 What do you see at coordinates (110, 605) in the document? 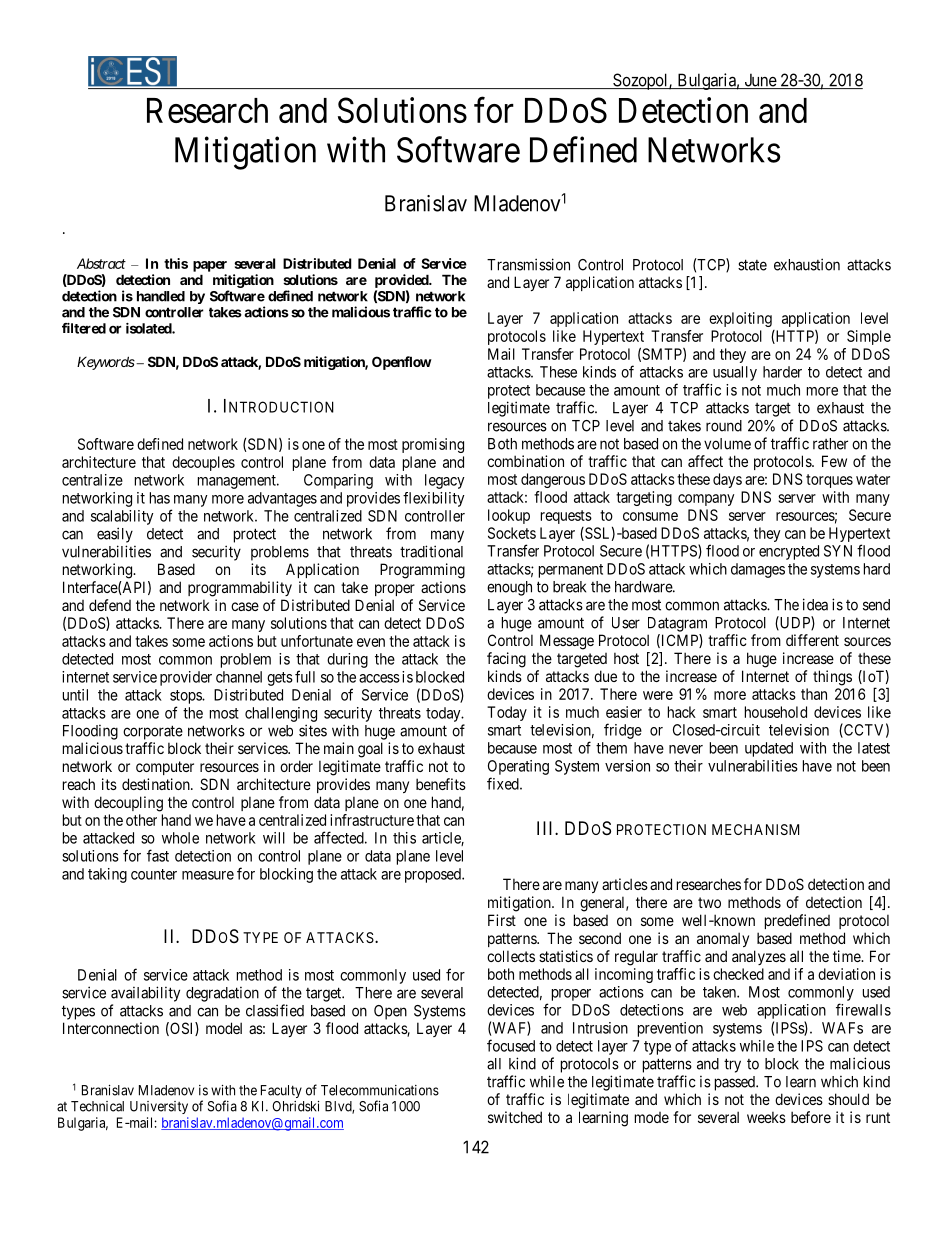
I see `defend` at bounding box center [110, 605].
